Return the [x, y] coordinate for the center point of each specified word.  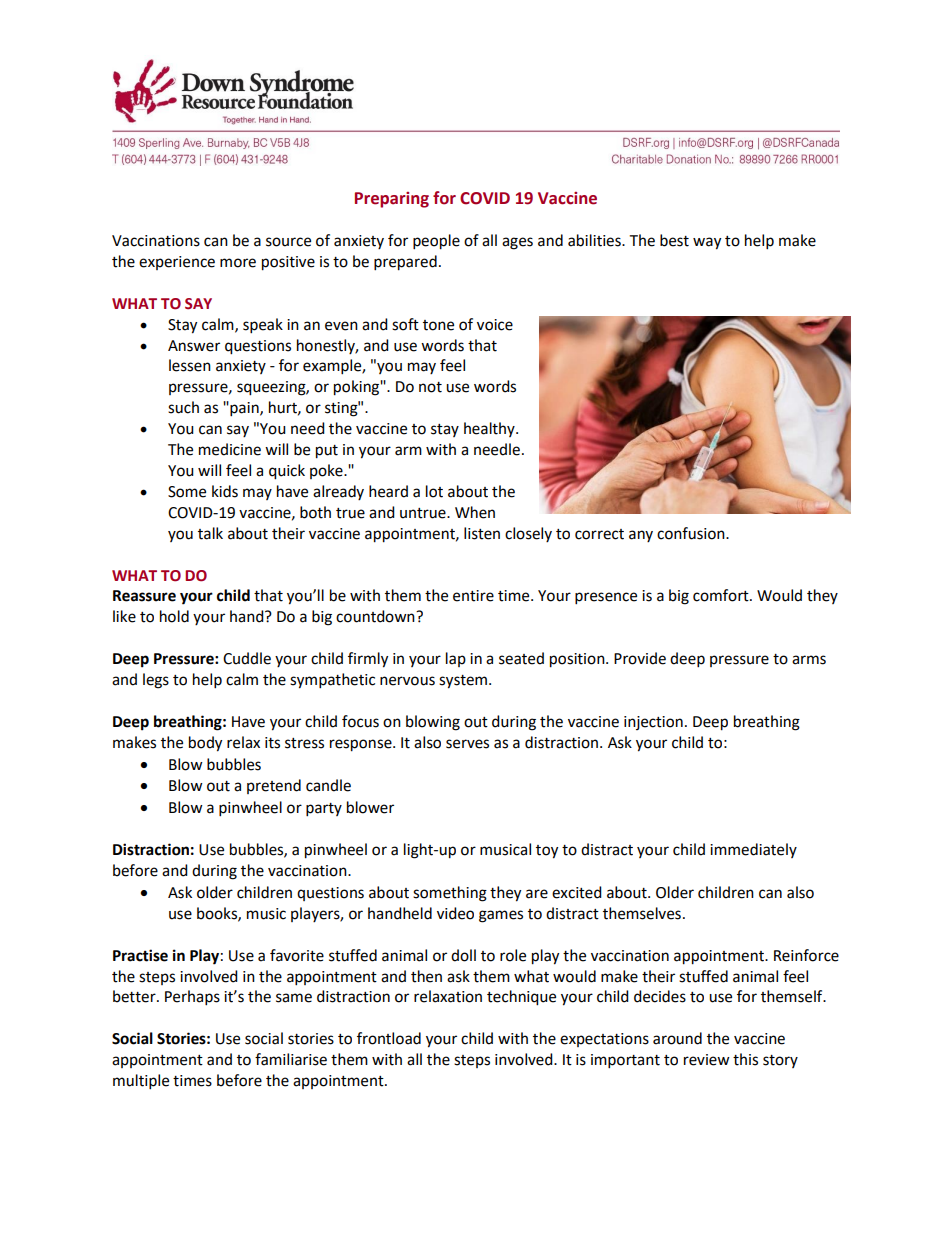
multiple [141, 1082]
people [436, 242]
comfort [722, 595]
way [707, 243]
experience [177, 263]
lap [456, 659]
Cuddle [247, 658]
